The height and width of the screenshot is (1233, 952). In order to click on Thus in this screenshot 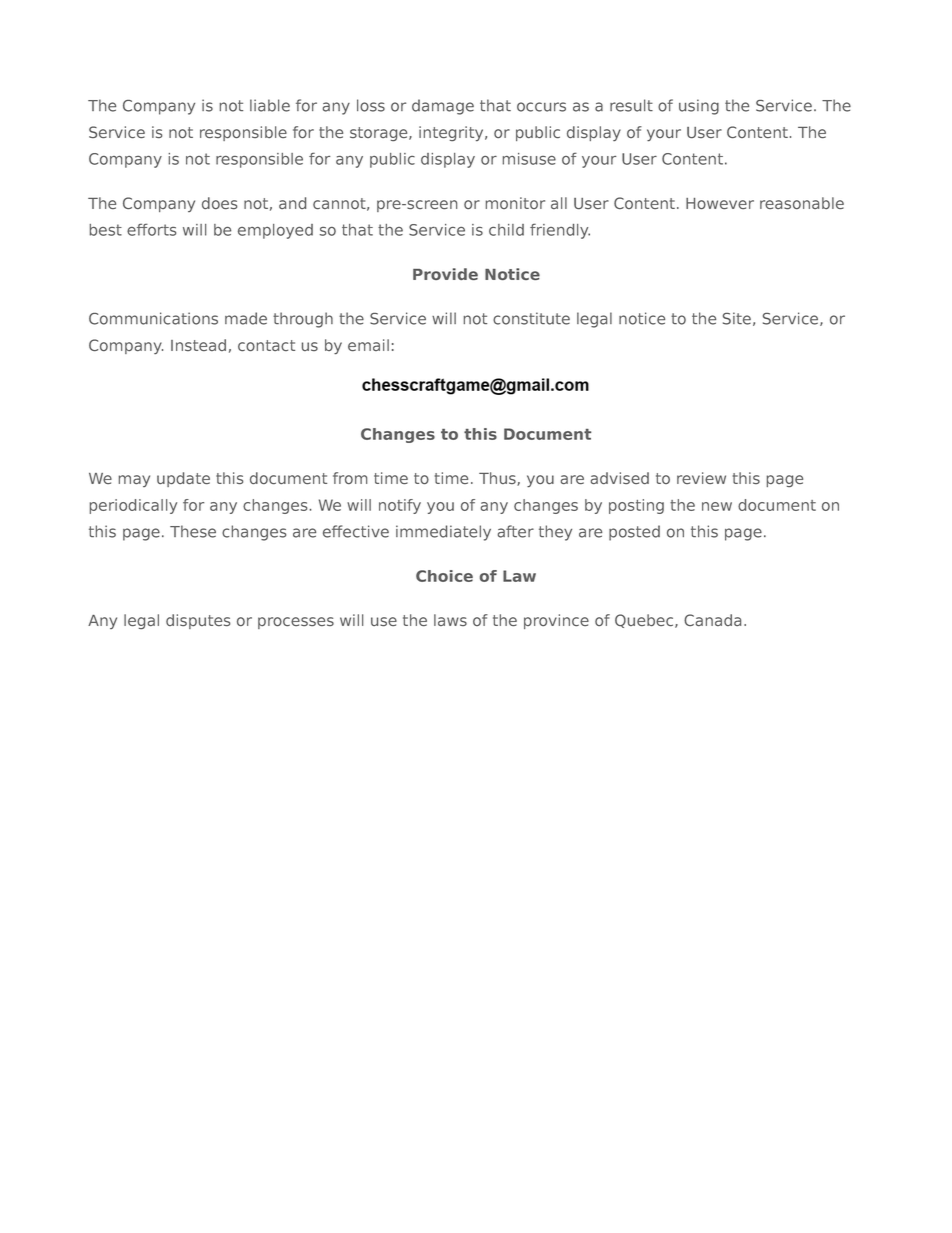, I will do `click(498, 479)`.
